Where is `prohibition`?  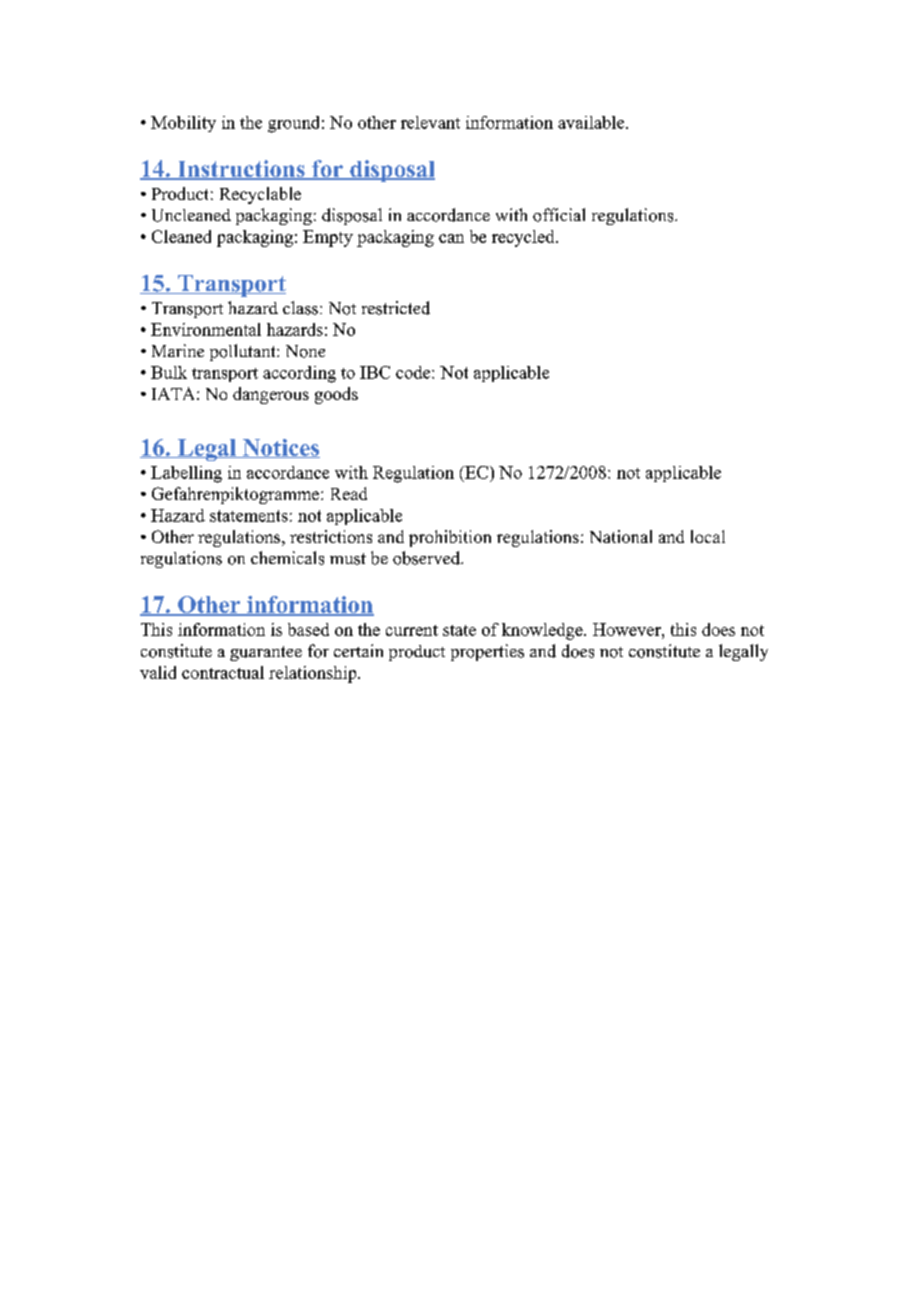 prohibition is located at coordinates (450, 538).
